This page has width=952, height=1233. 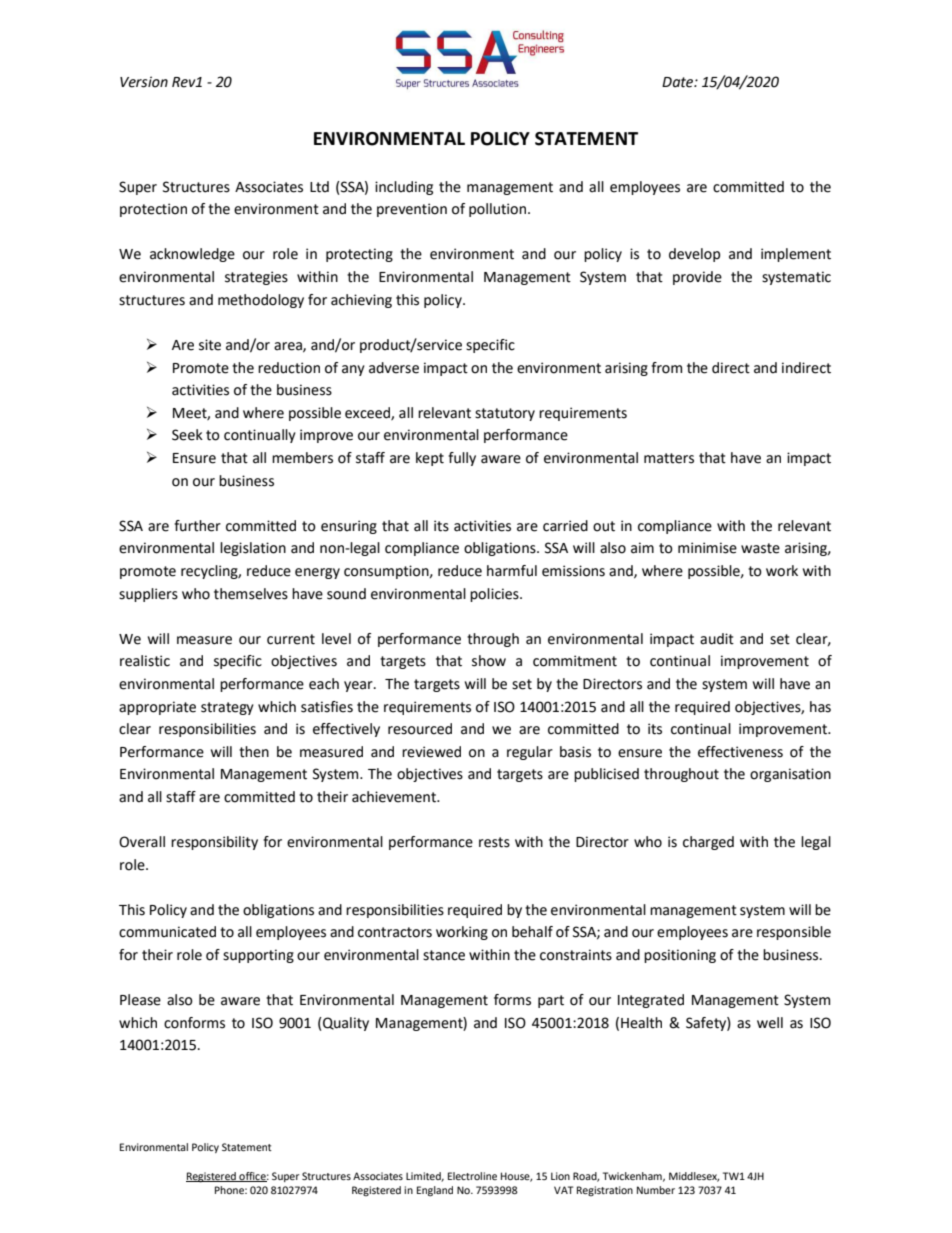 I want to click on effectiveness, so click(x=740, y=752).
